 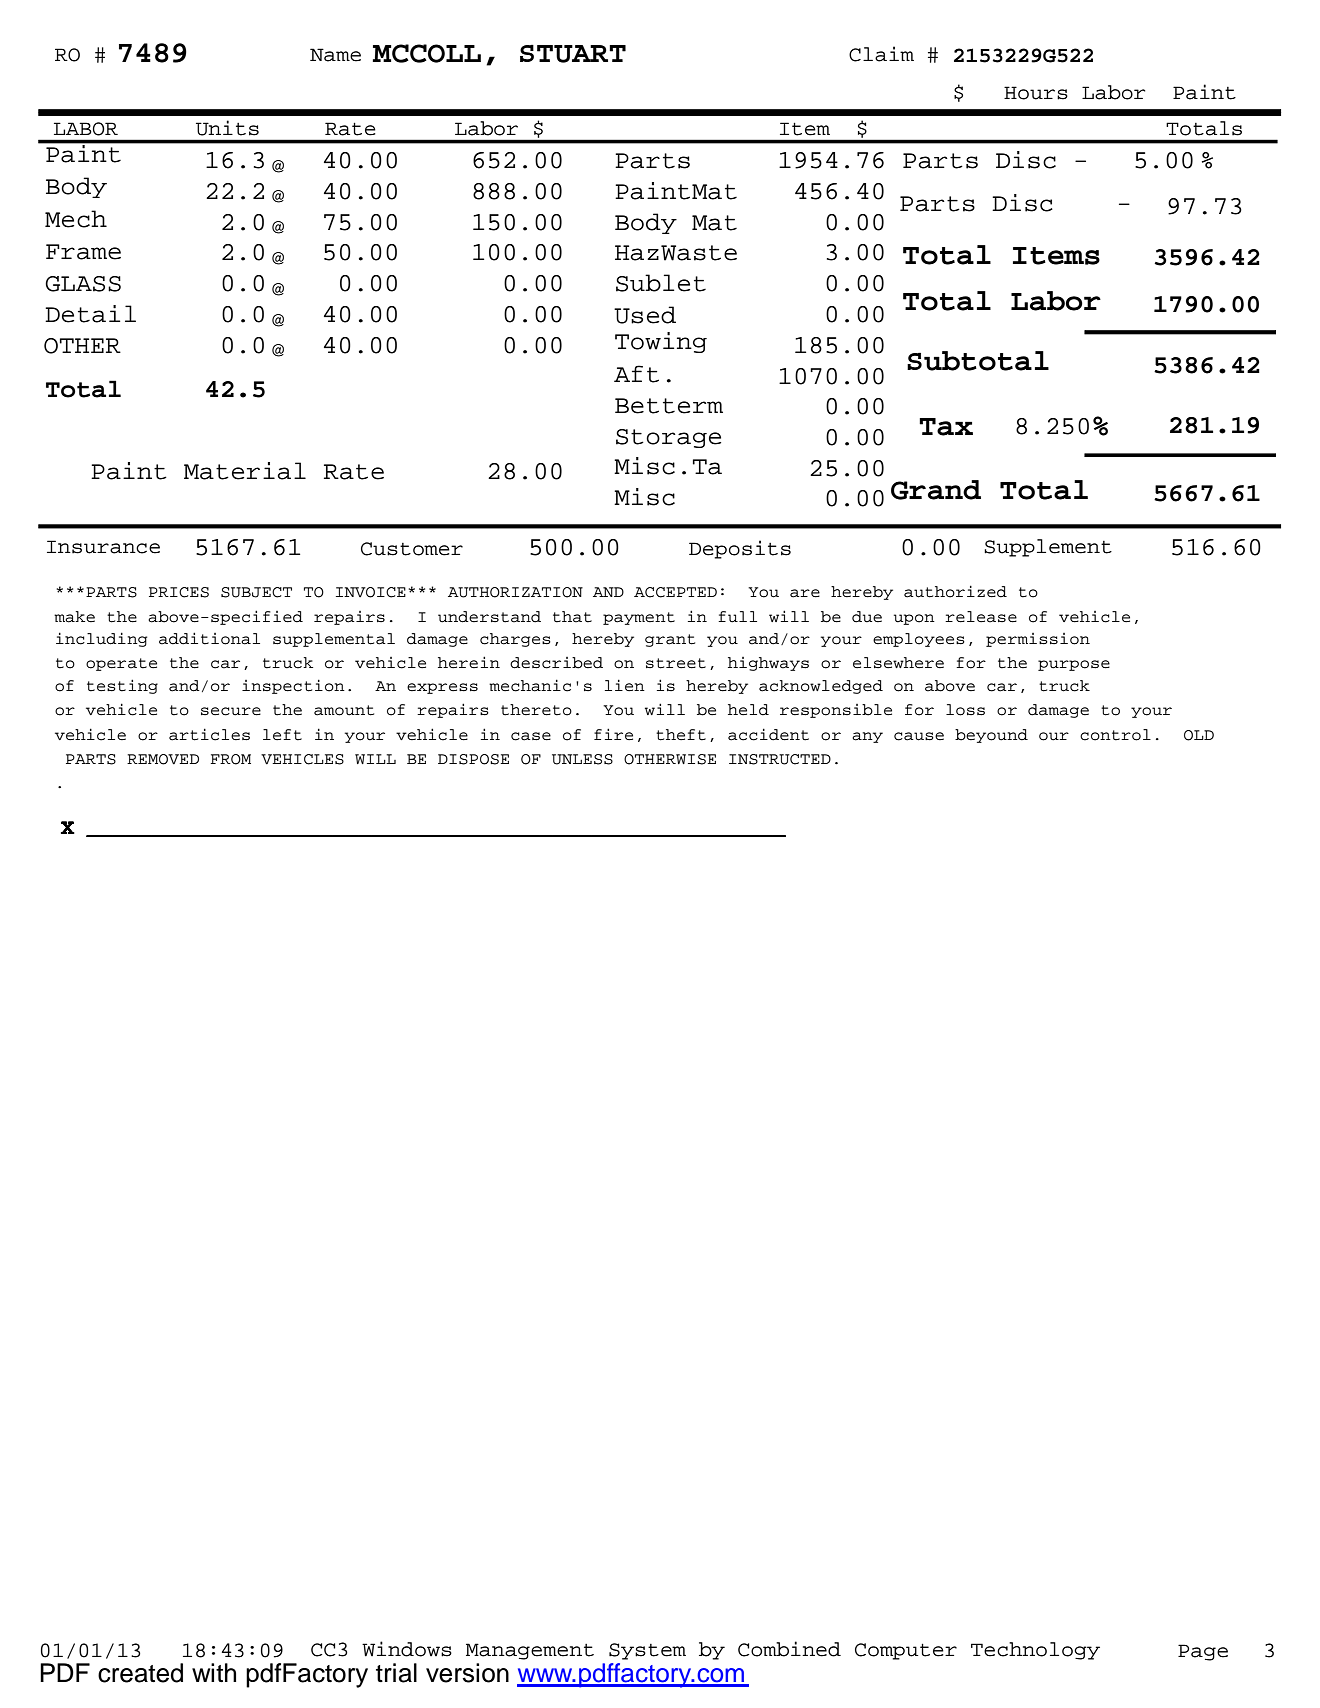 What do you see at coordinates (1115, 735) in the screenshot?
I see `control` at bounding box center [1115, 735].
